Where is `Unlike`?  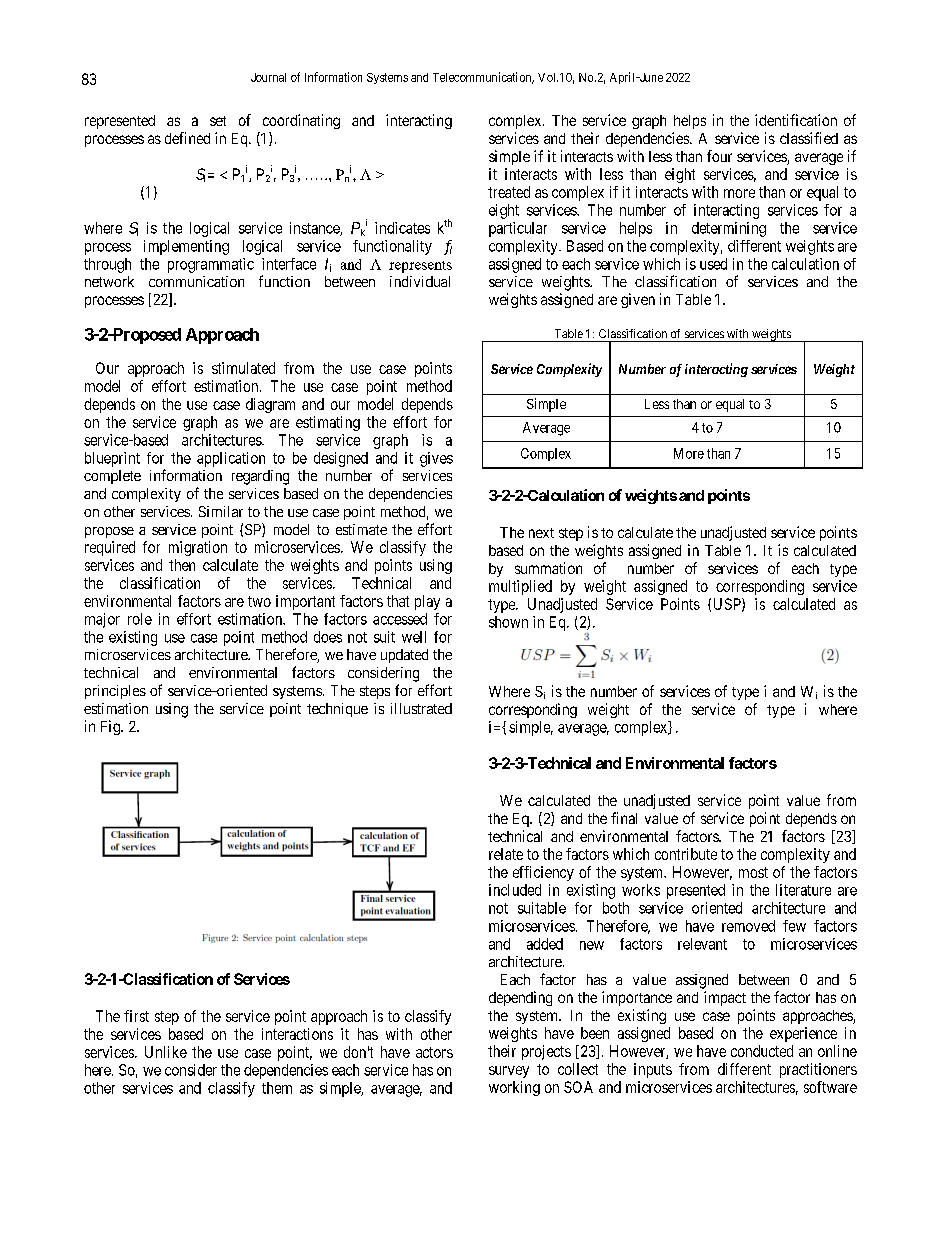 Unlike is located at coordinates (166, 1052).
